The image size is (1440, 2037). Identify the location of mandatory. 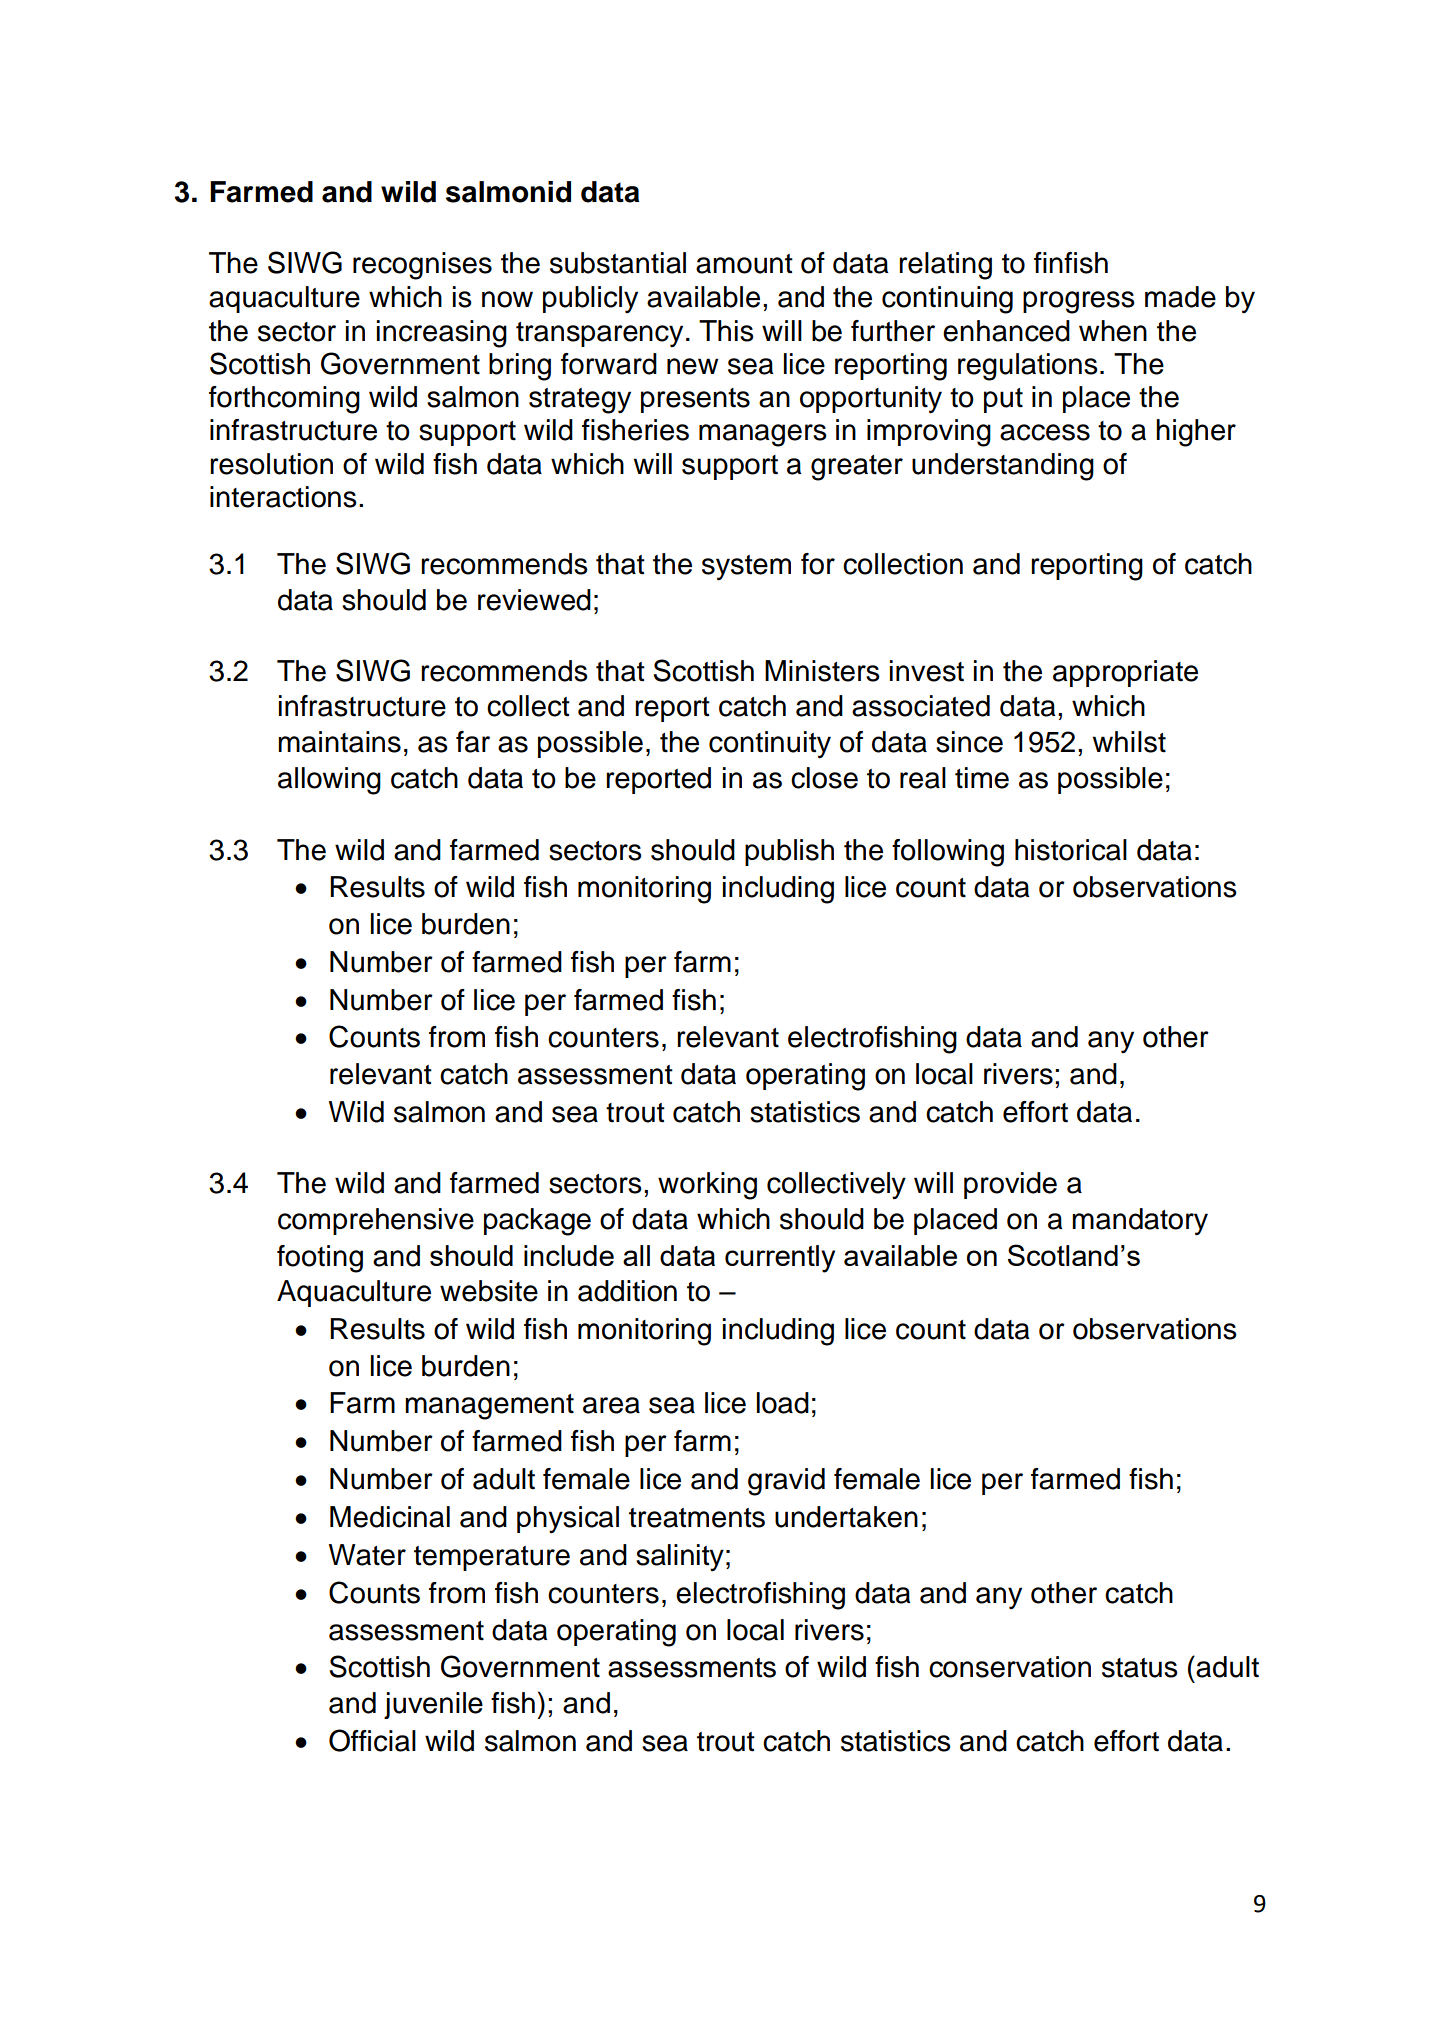
(1140, 1222).
